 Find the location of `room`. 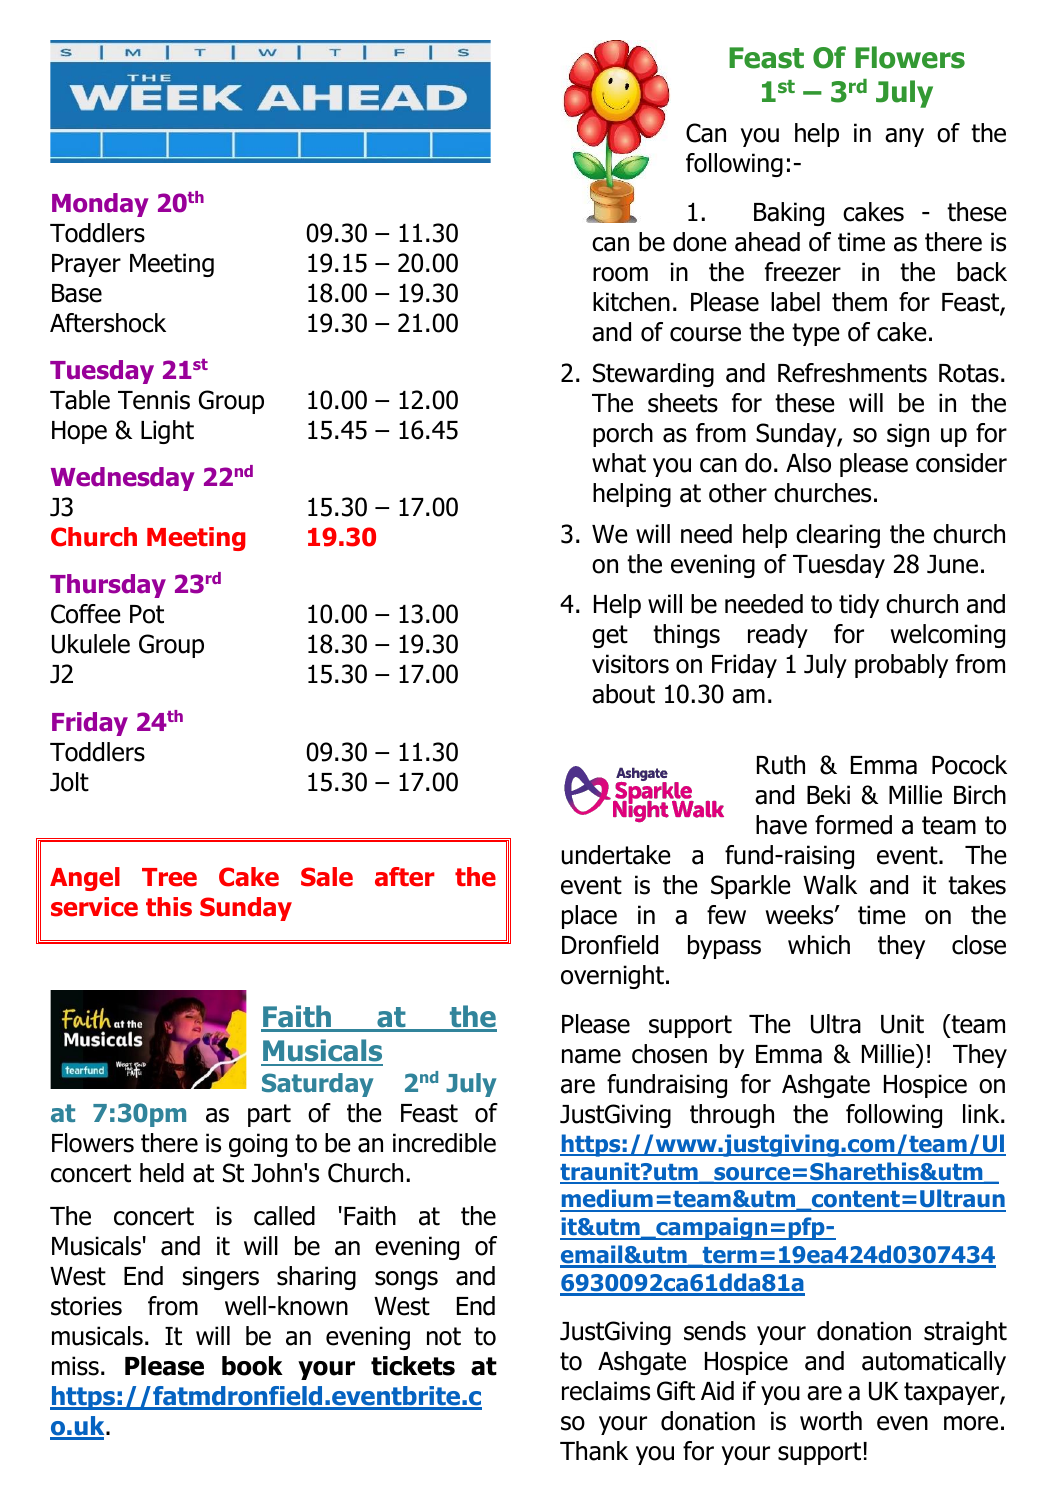

room is located at coordinates (620, 274).
